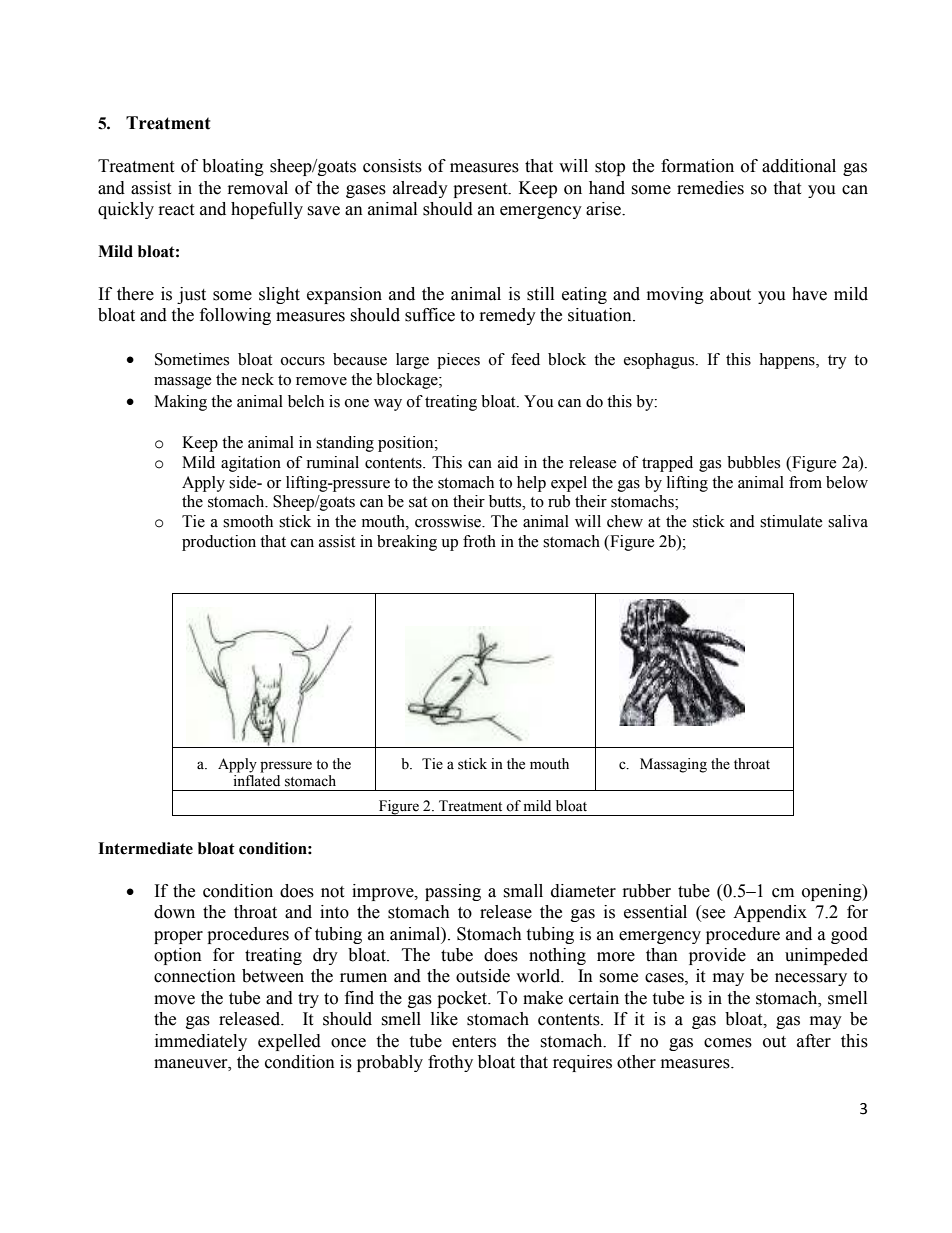 The height and width of the image is (1233, 952). I want to click on bubbles, so click(753, 462).
